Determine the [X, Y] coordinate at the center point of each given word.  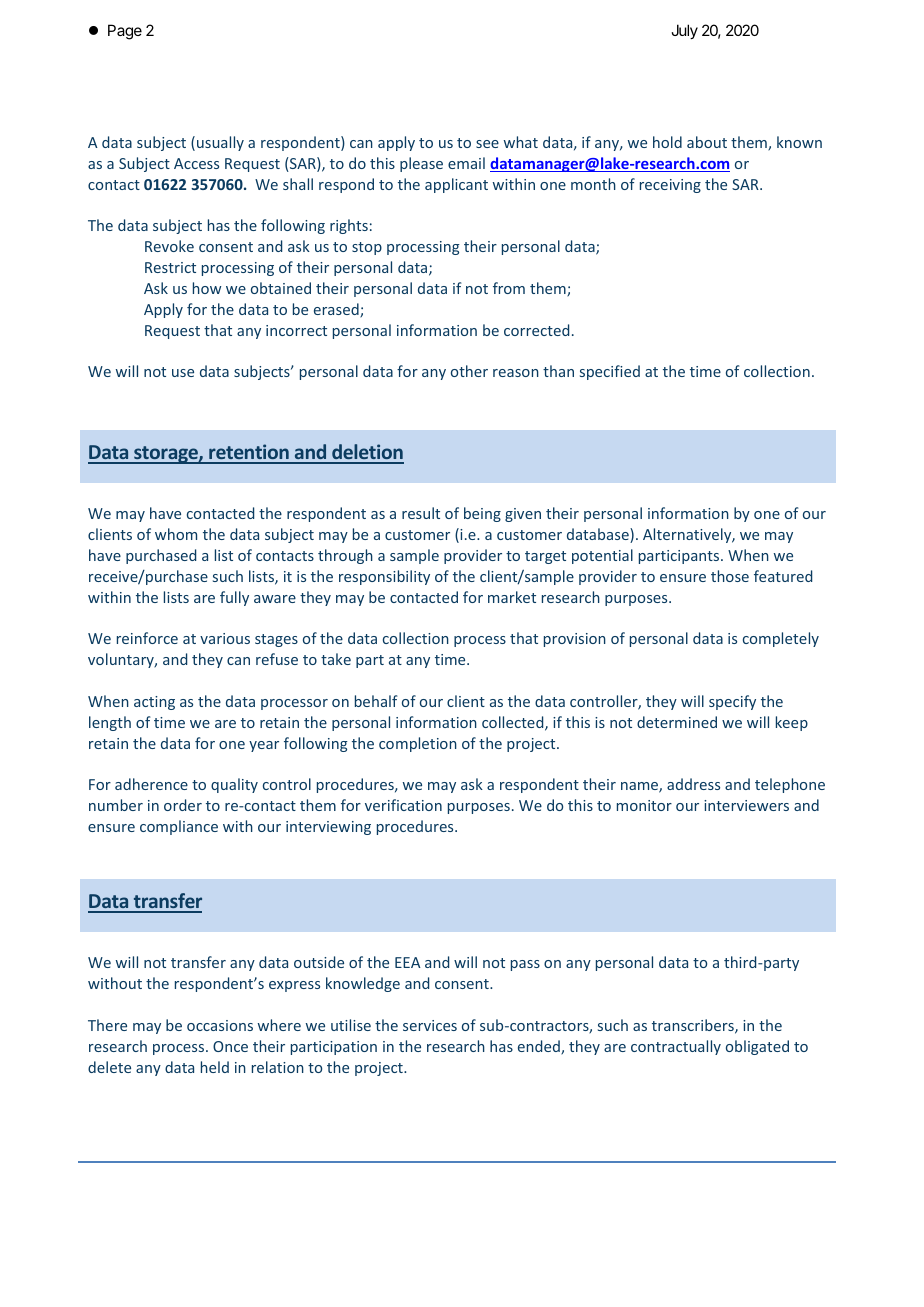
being [482, 514]
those [730, 576]
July [684, 31]
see [487, 144]
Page [125, 32]
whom [176, 534]
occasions [220, 1025]
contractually [676, 1047]
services [430, 1025]
